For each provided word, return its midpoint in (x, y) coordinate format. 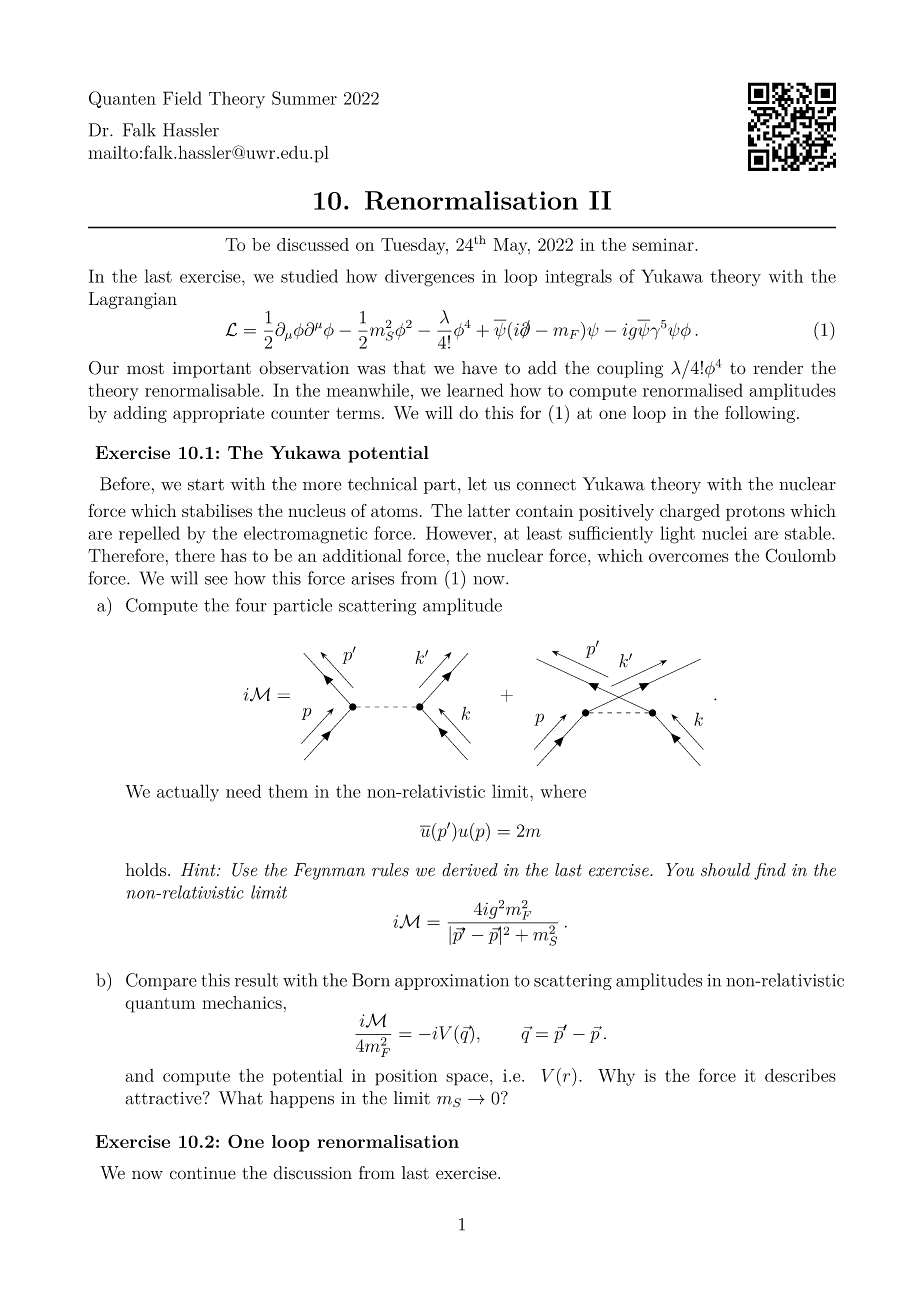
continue (203, 1173)
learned (475, 390)
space (468, 1079)
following (761, 414)
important (212, 370)
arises (372, 578)
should (725, 870)
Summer (304, 98)
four (251, 605)
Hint (199, 870)
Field (182, 98)
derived (470, 870)
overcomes (689, 557)
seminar (664, 244)
